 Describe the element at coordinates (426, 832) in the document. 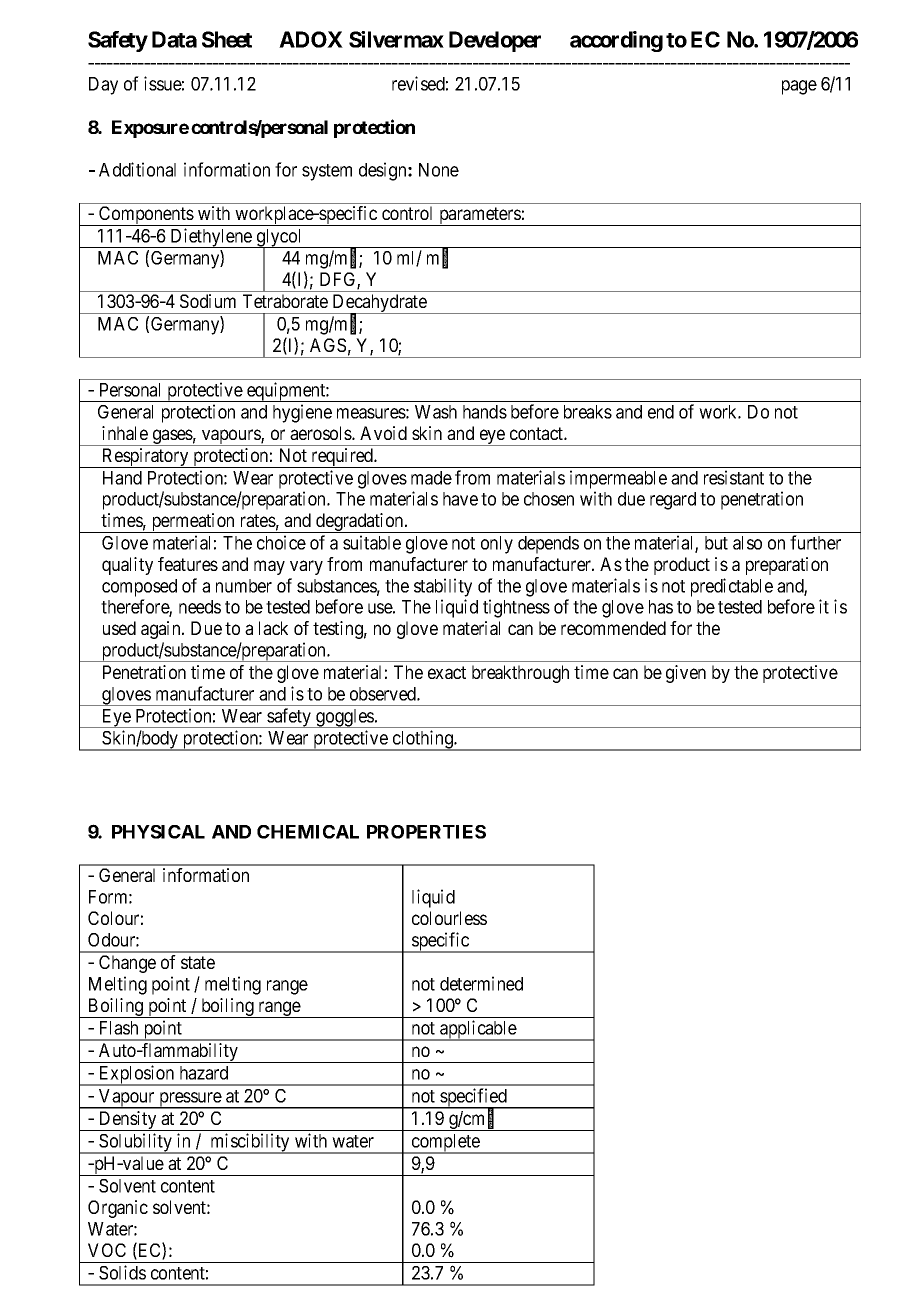

I see `PROPERTIES` at that location.
